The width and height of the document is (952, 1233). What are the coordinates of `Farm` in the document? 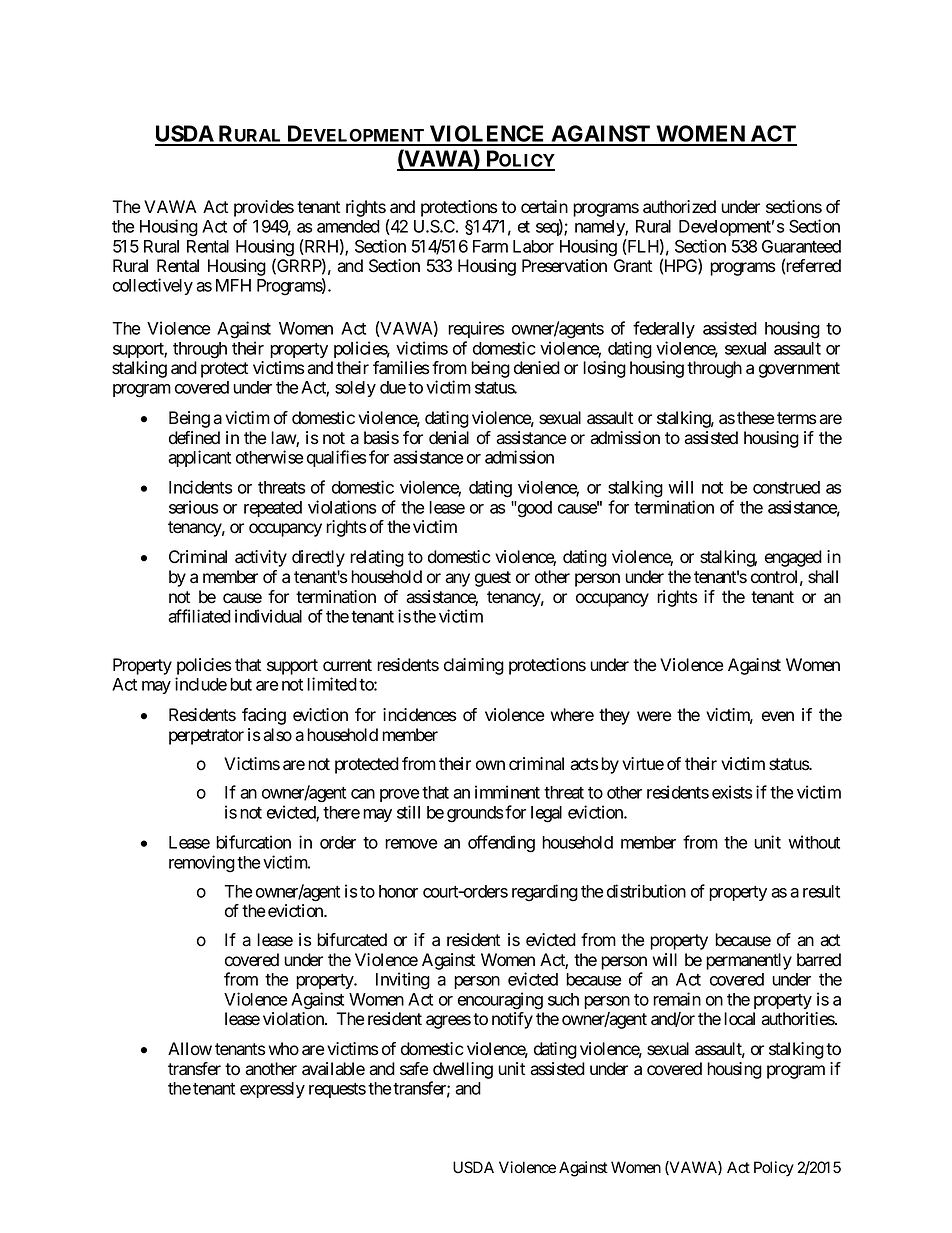 It's located at (490, 246).
